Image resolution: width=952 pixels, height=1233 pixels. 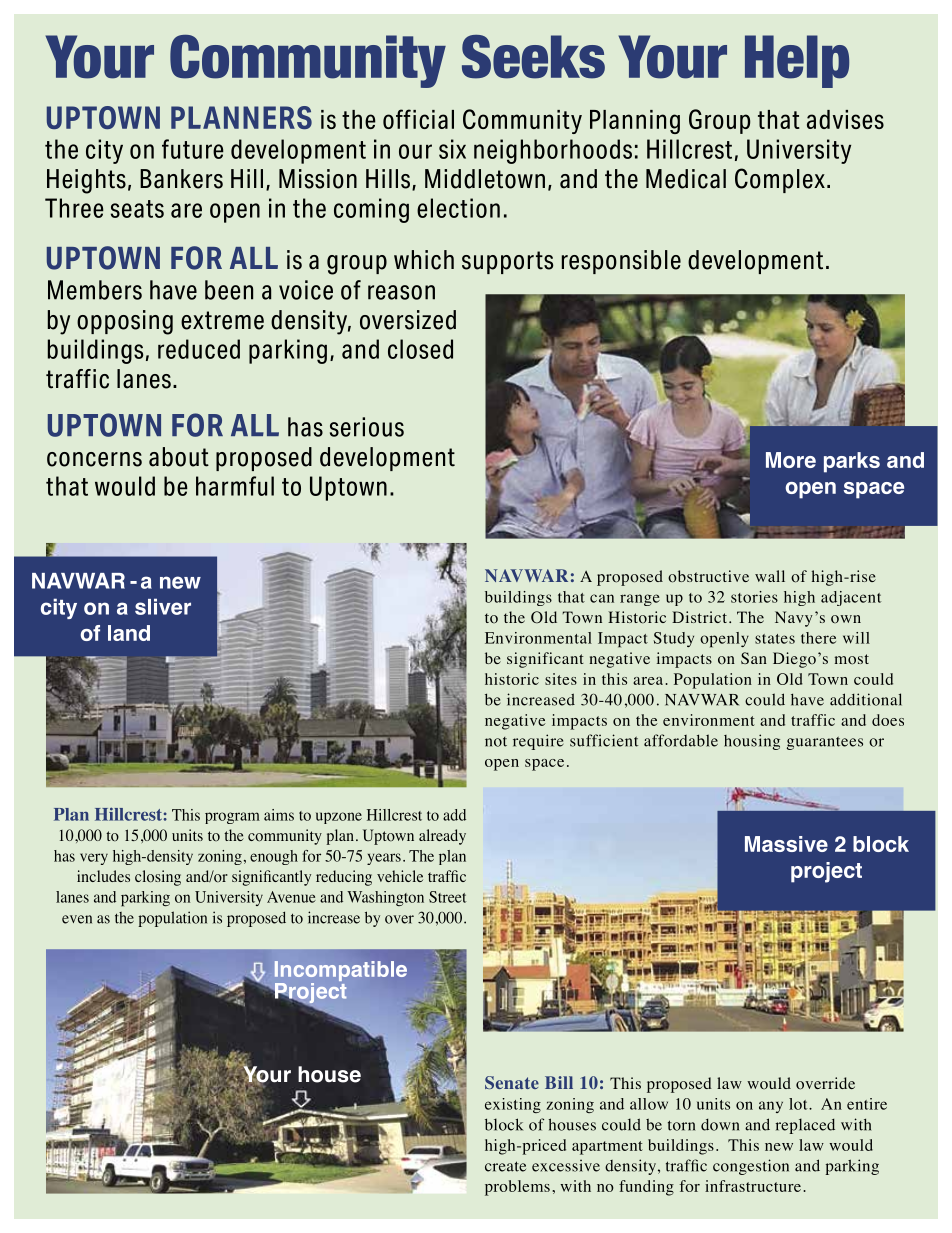 What do you see at coordinates (505, 1166) in the screenshot?
I see `create` at bounding box center [505, 1166].
